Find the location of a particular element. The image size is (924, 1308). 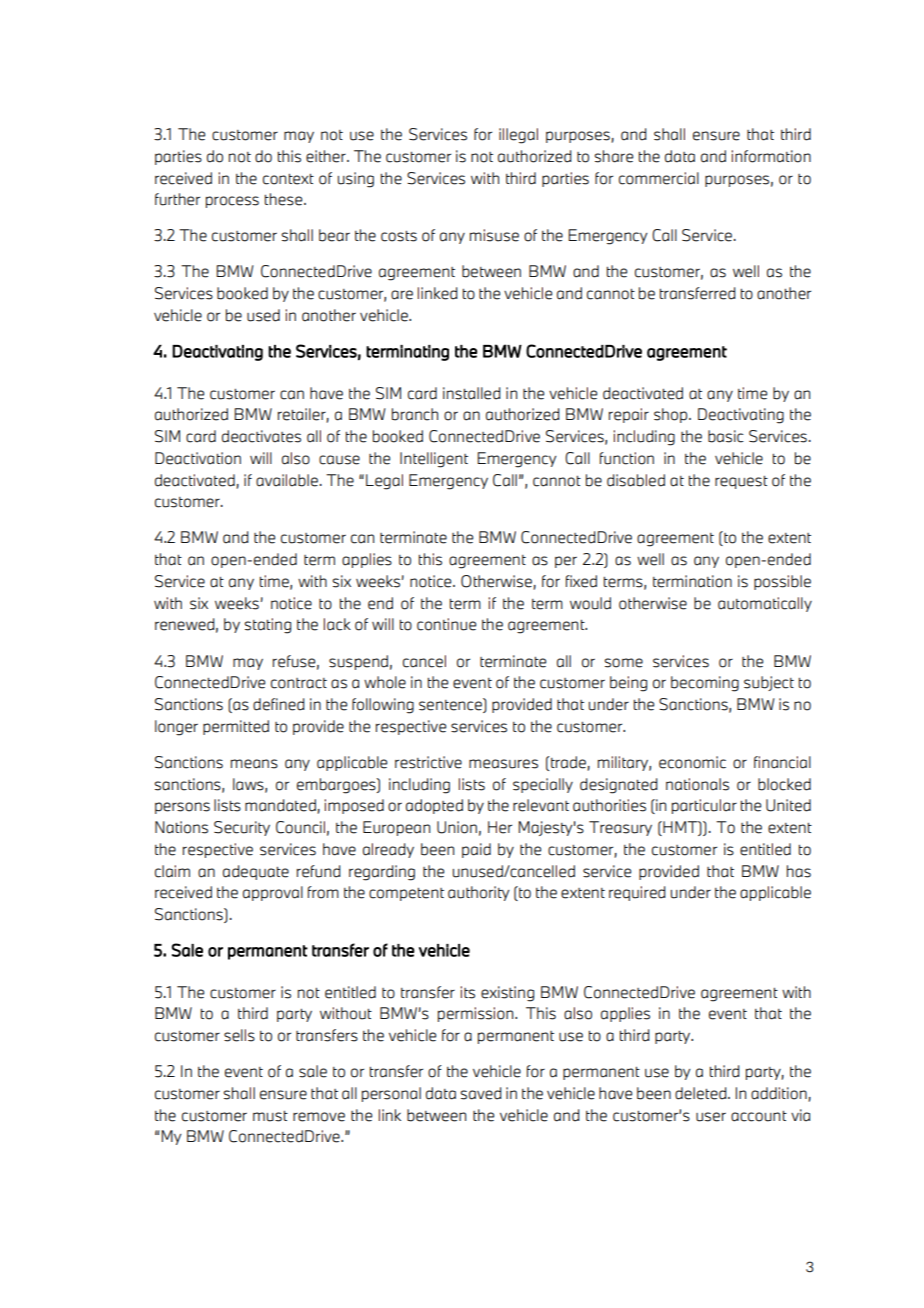

saved is located at coordinates (481, 1093).
